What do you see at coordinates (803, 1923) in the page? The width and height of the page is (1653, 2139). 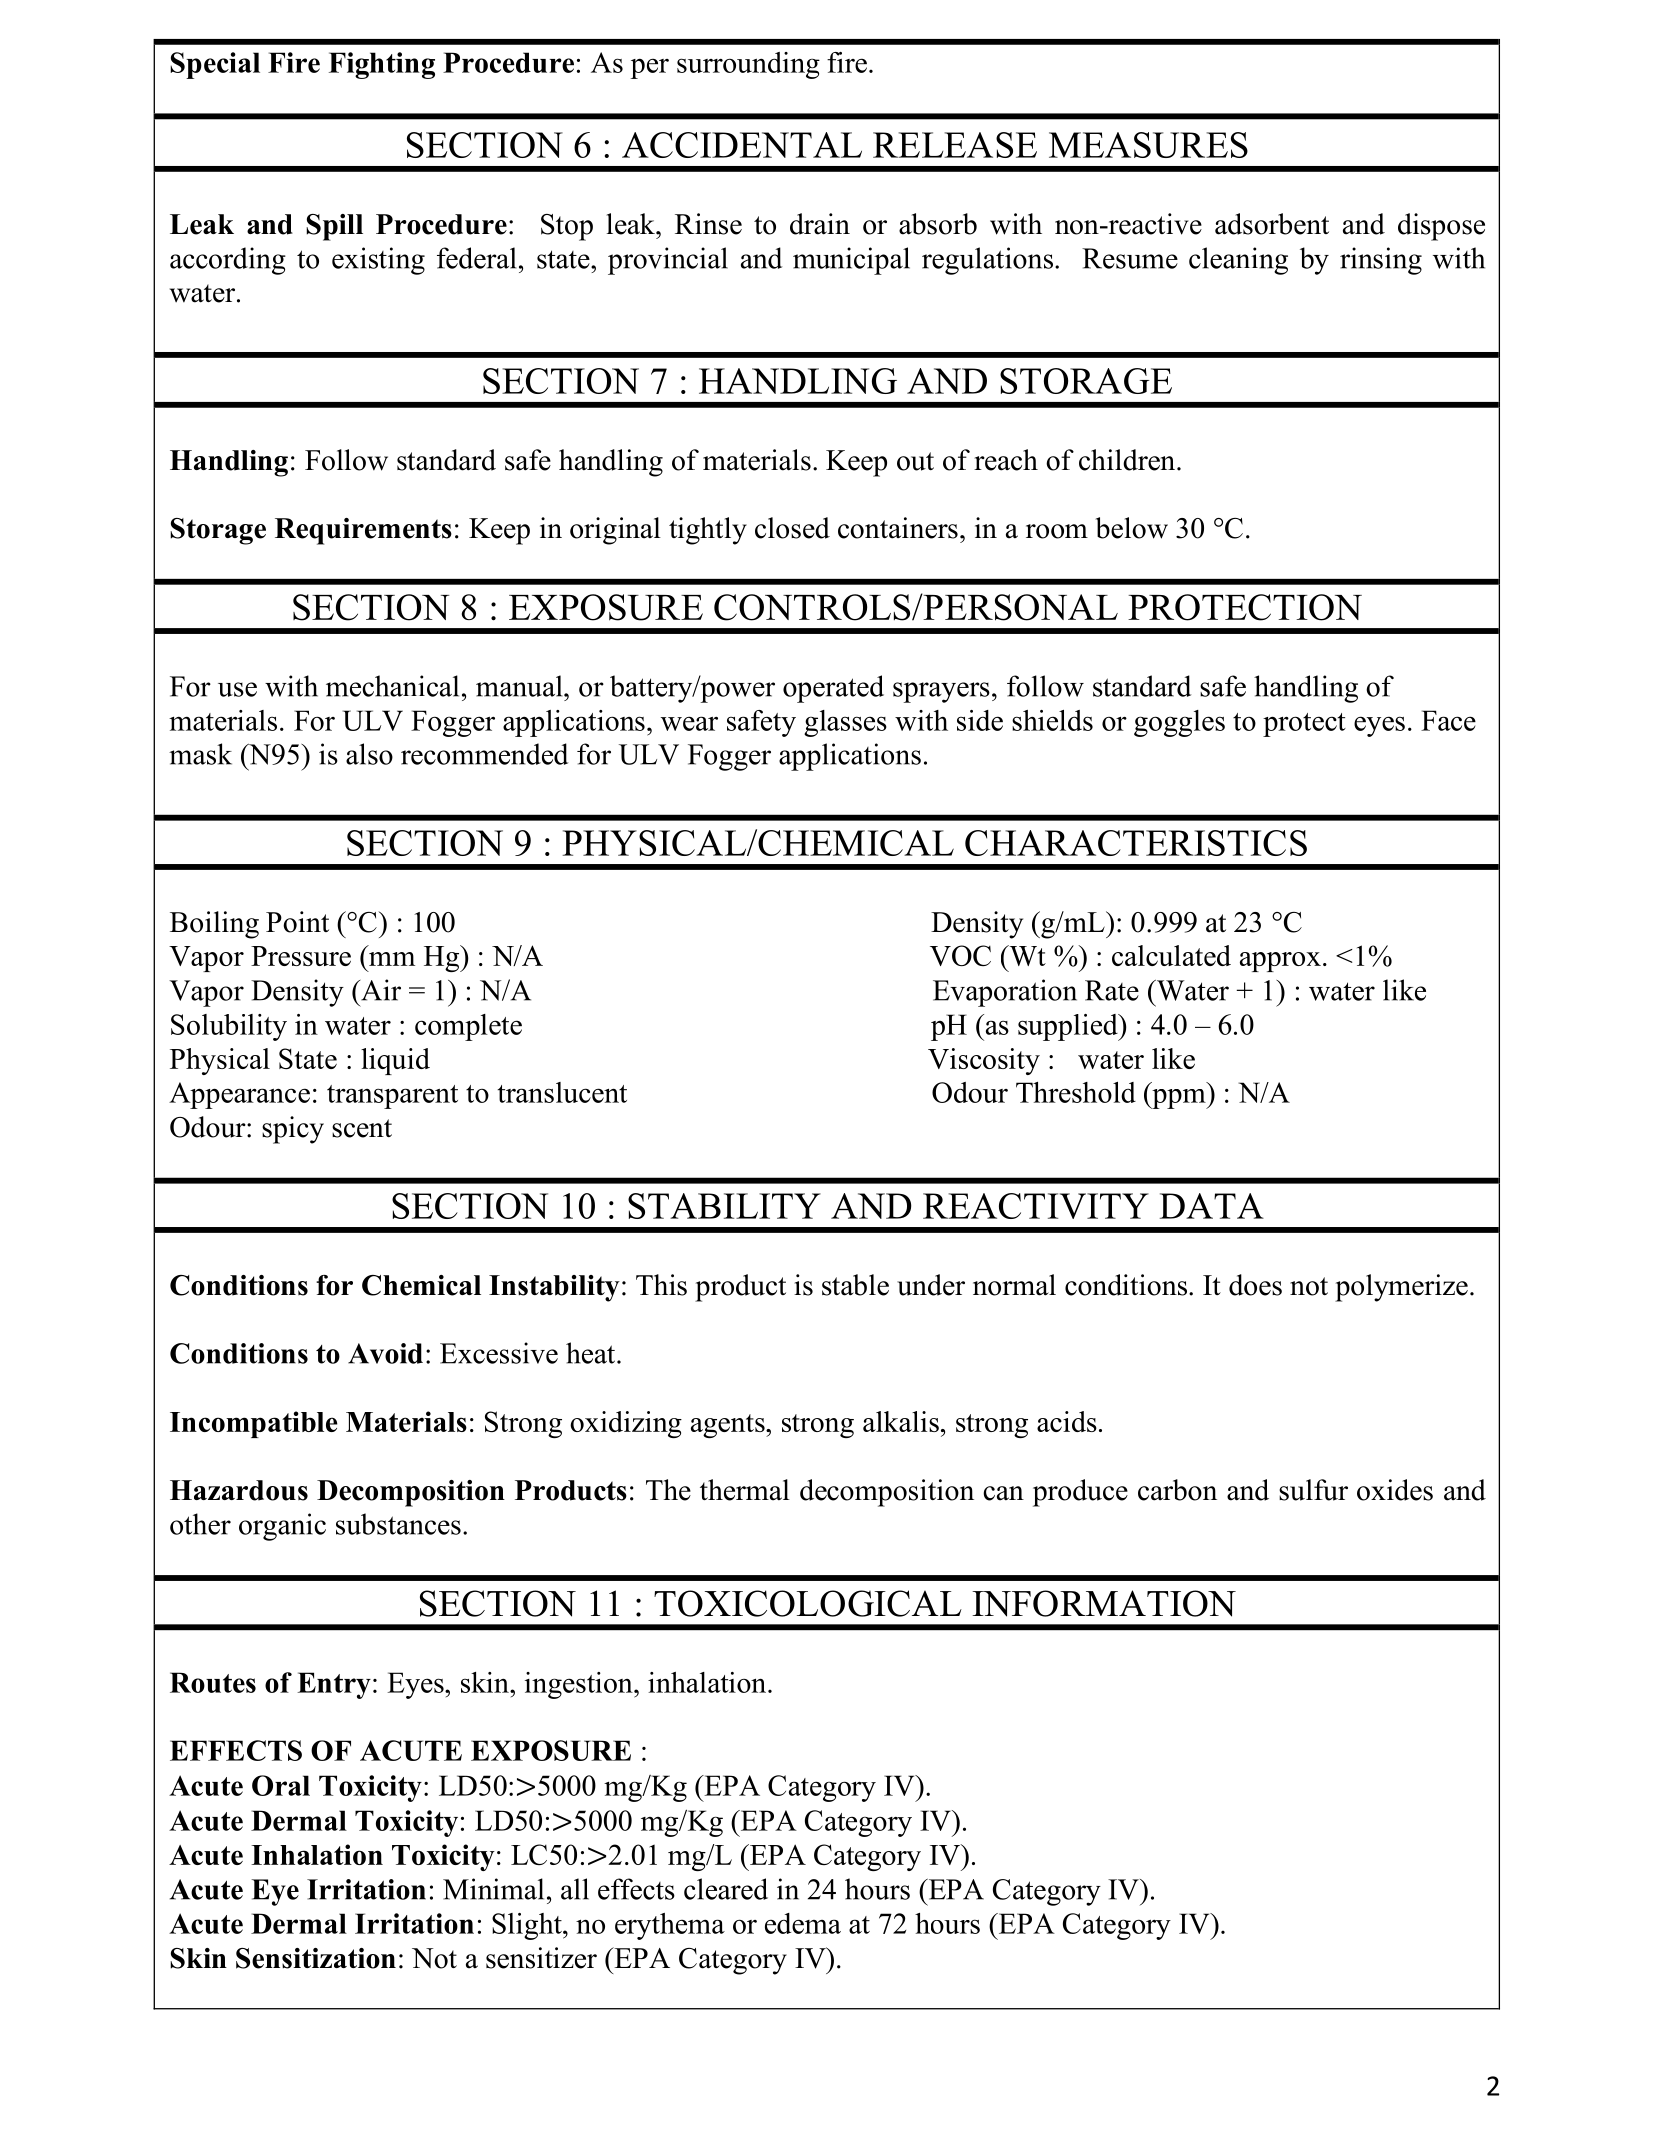 I see `edema` at bounding box center [803, 1923].
